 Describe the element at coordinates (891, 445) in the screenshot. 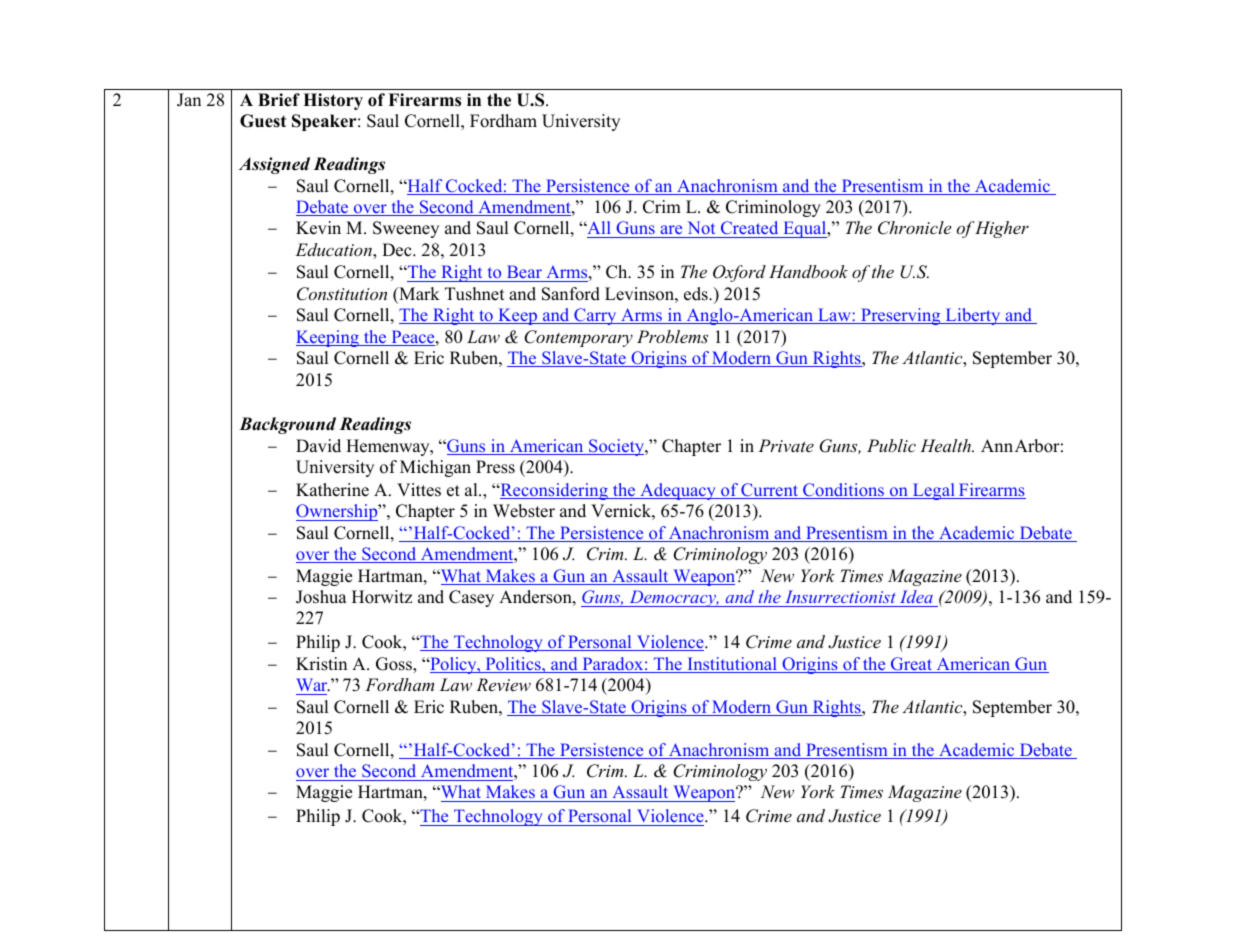

I see `Public` at that location.
